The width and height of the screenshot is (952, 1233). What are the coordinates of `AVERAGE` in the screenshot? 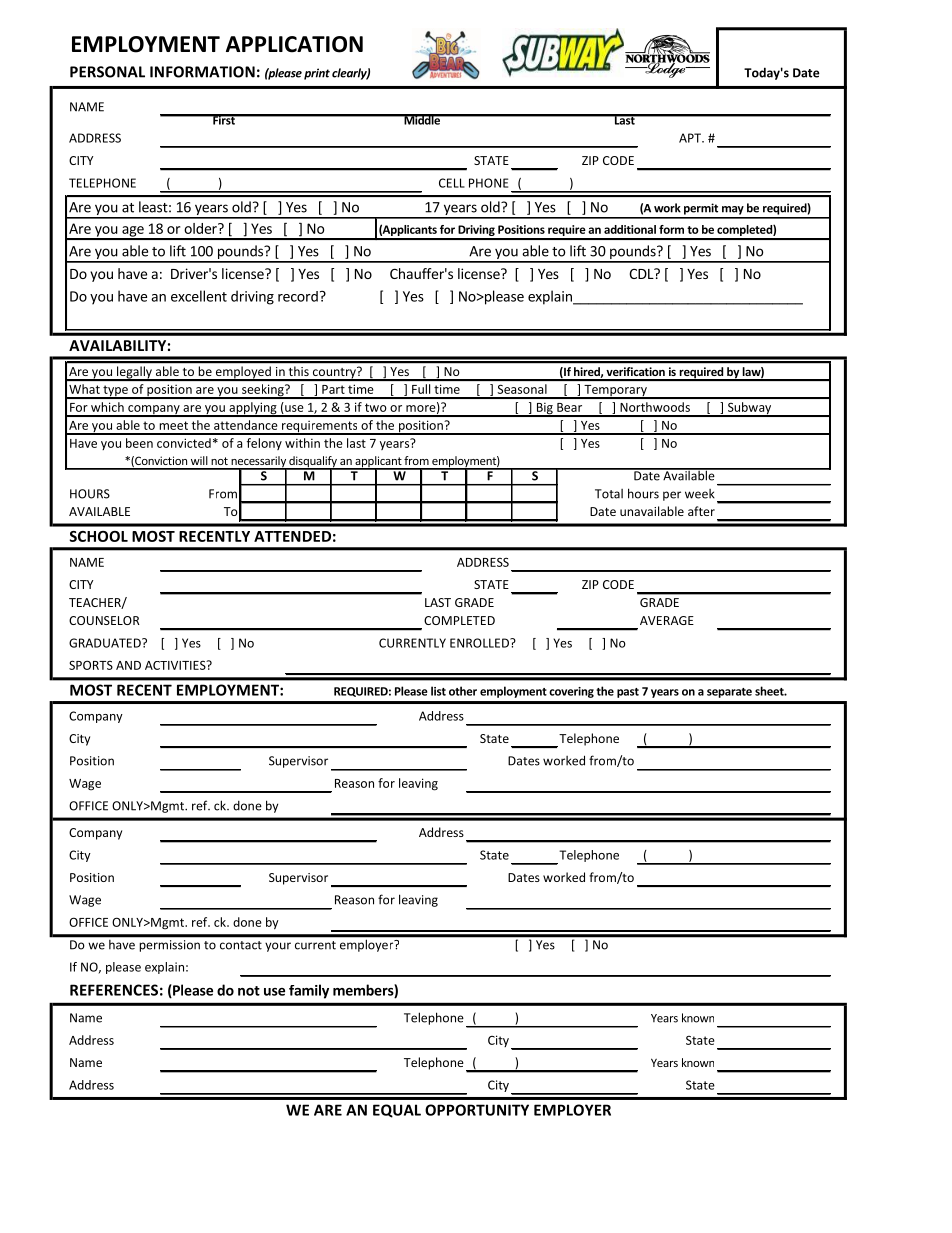 It's located at (667, 620).
